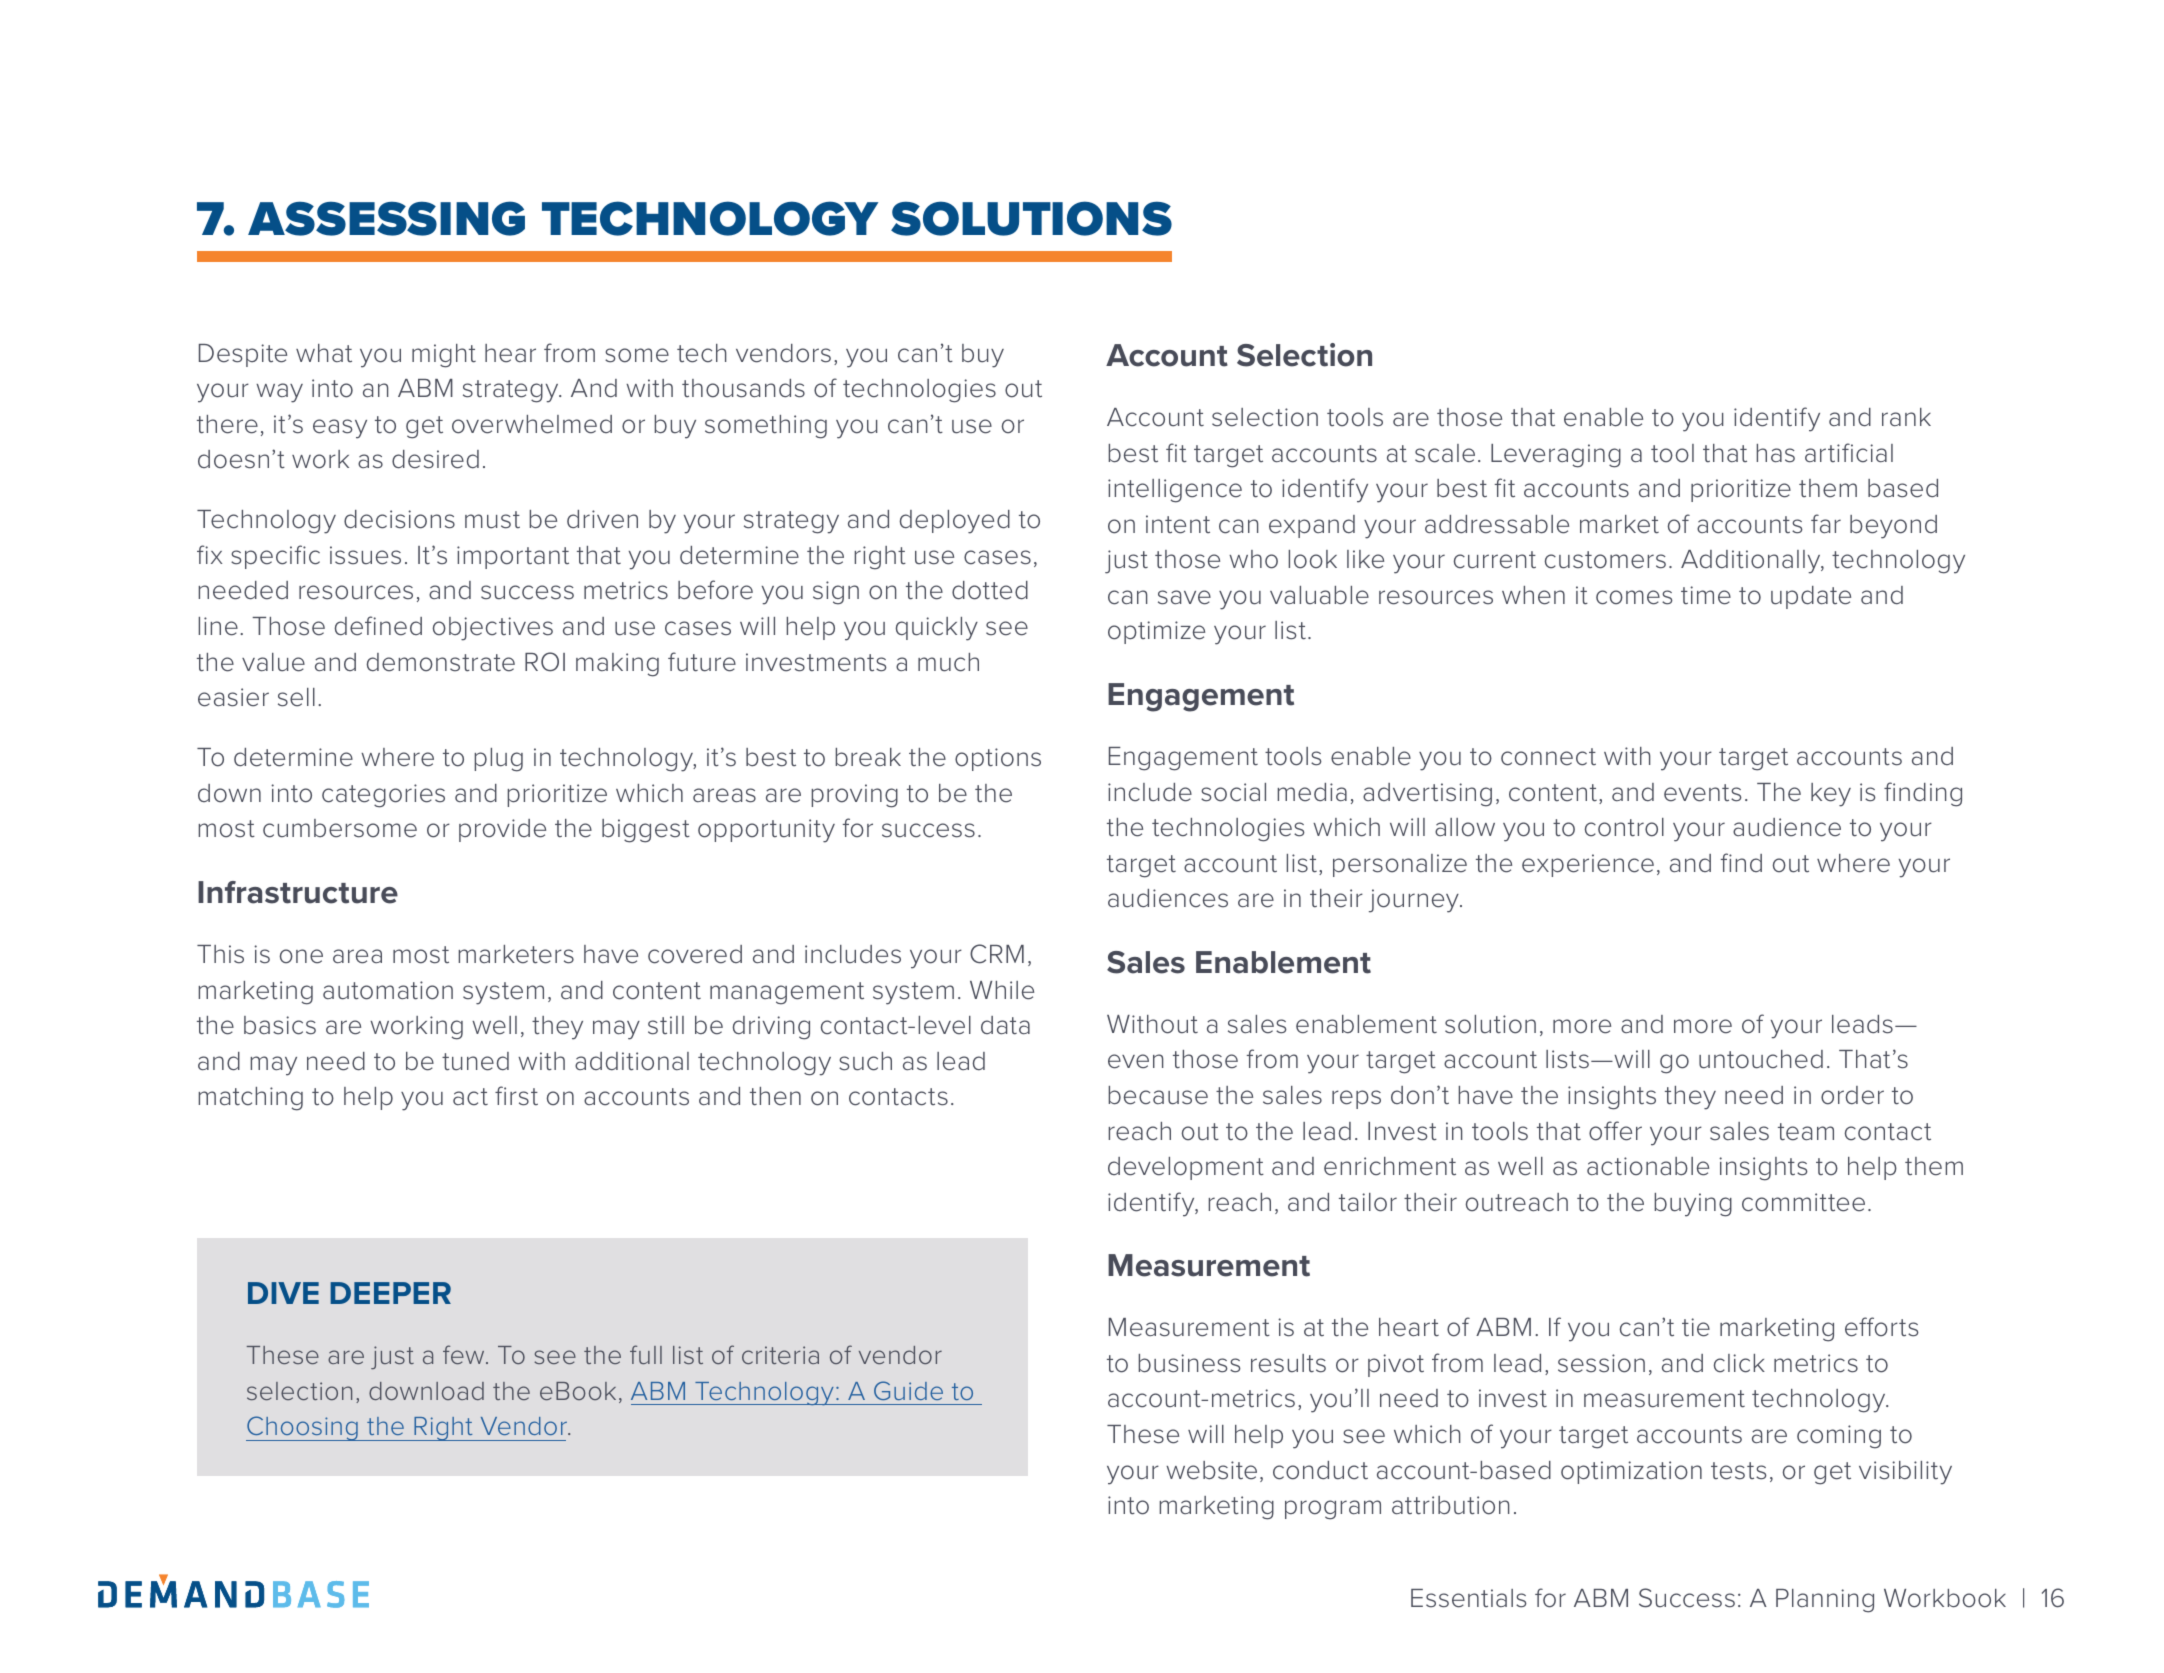 The width and height of the screenshot is (2164, 1673). What do you see at coordinates (1706, 595) in the screenshot?
I see `time` at bounding box center [1706, 595].
